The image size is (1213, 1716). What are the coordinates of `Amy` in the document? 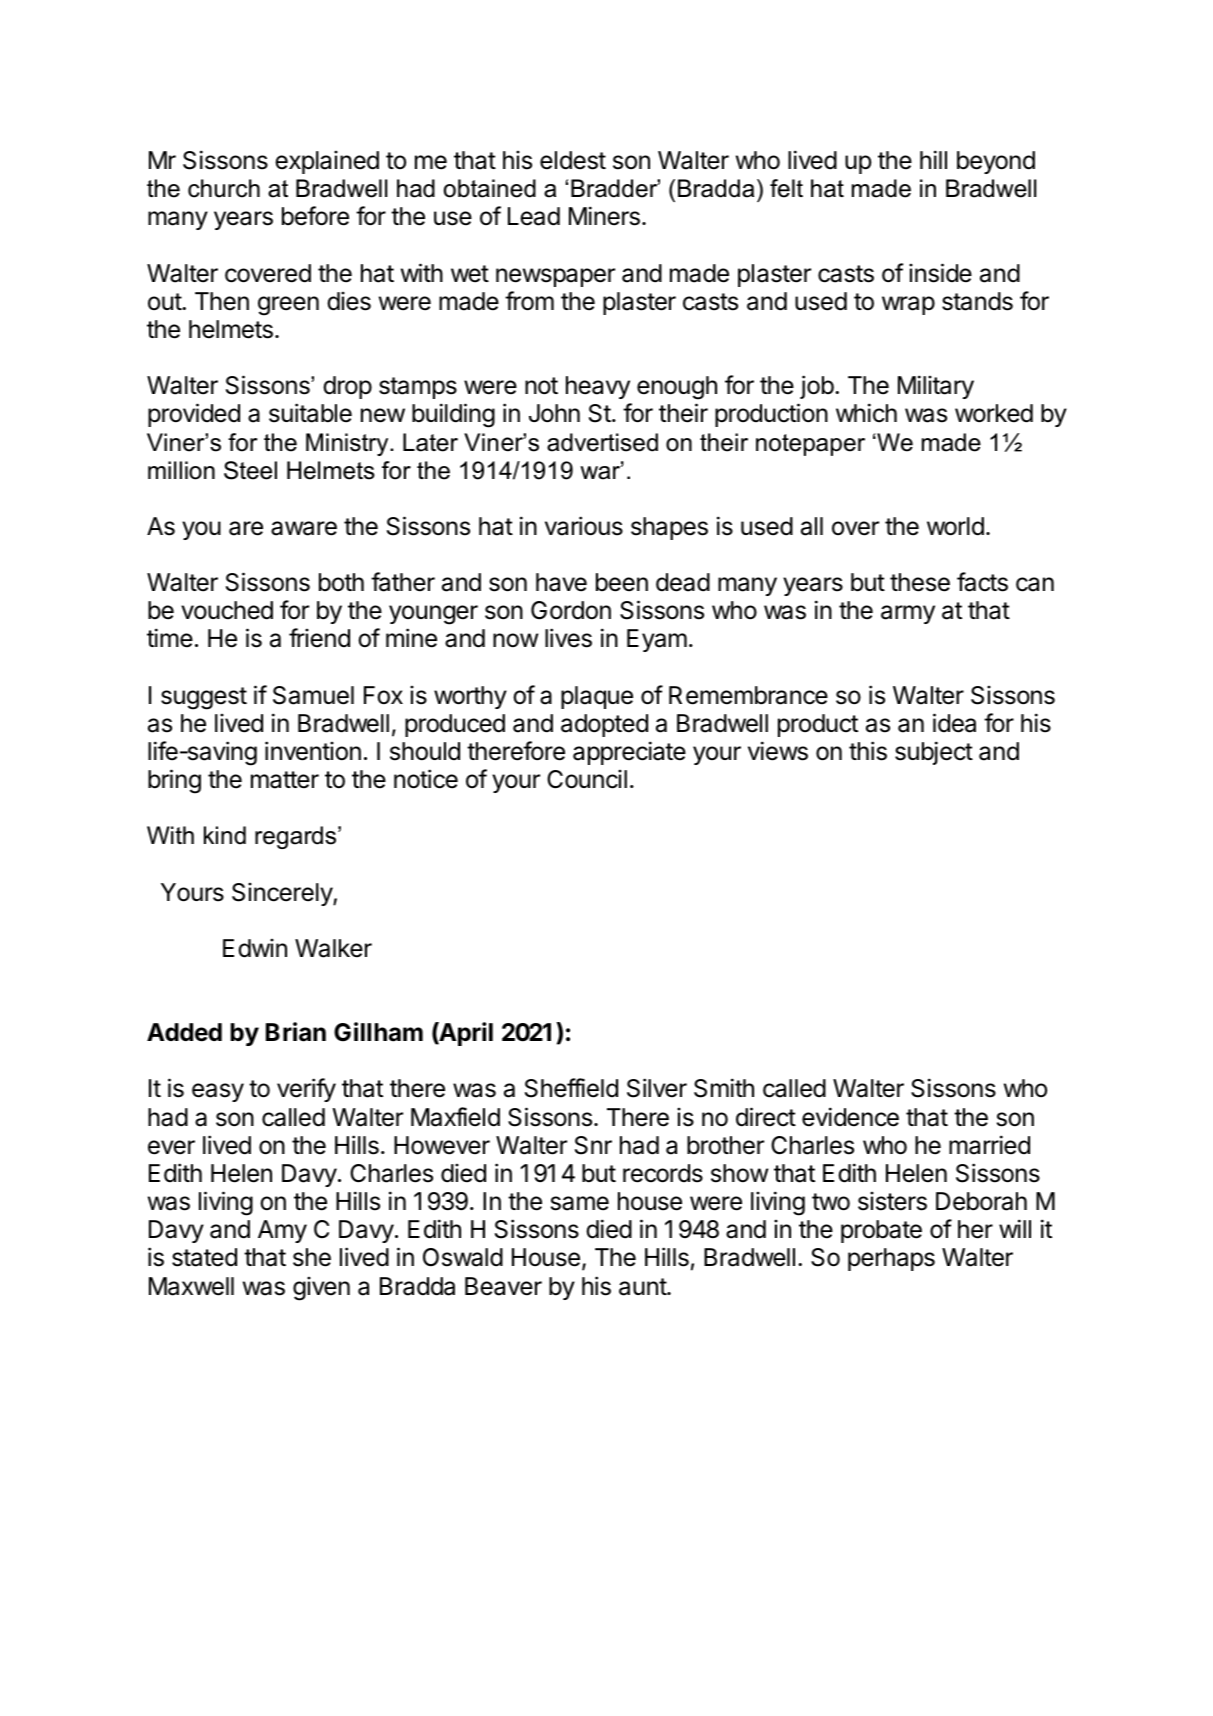 It's located at (282, 1231).
